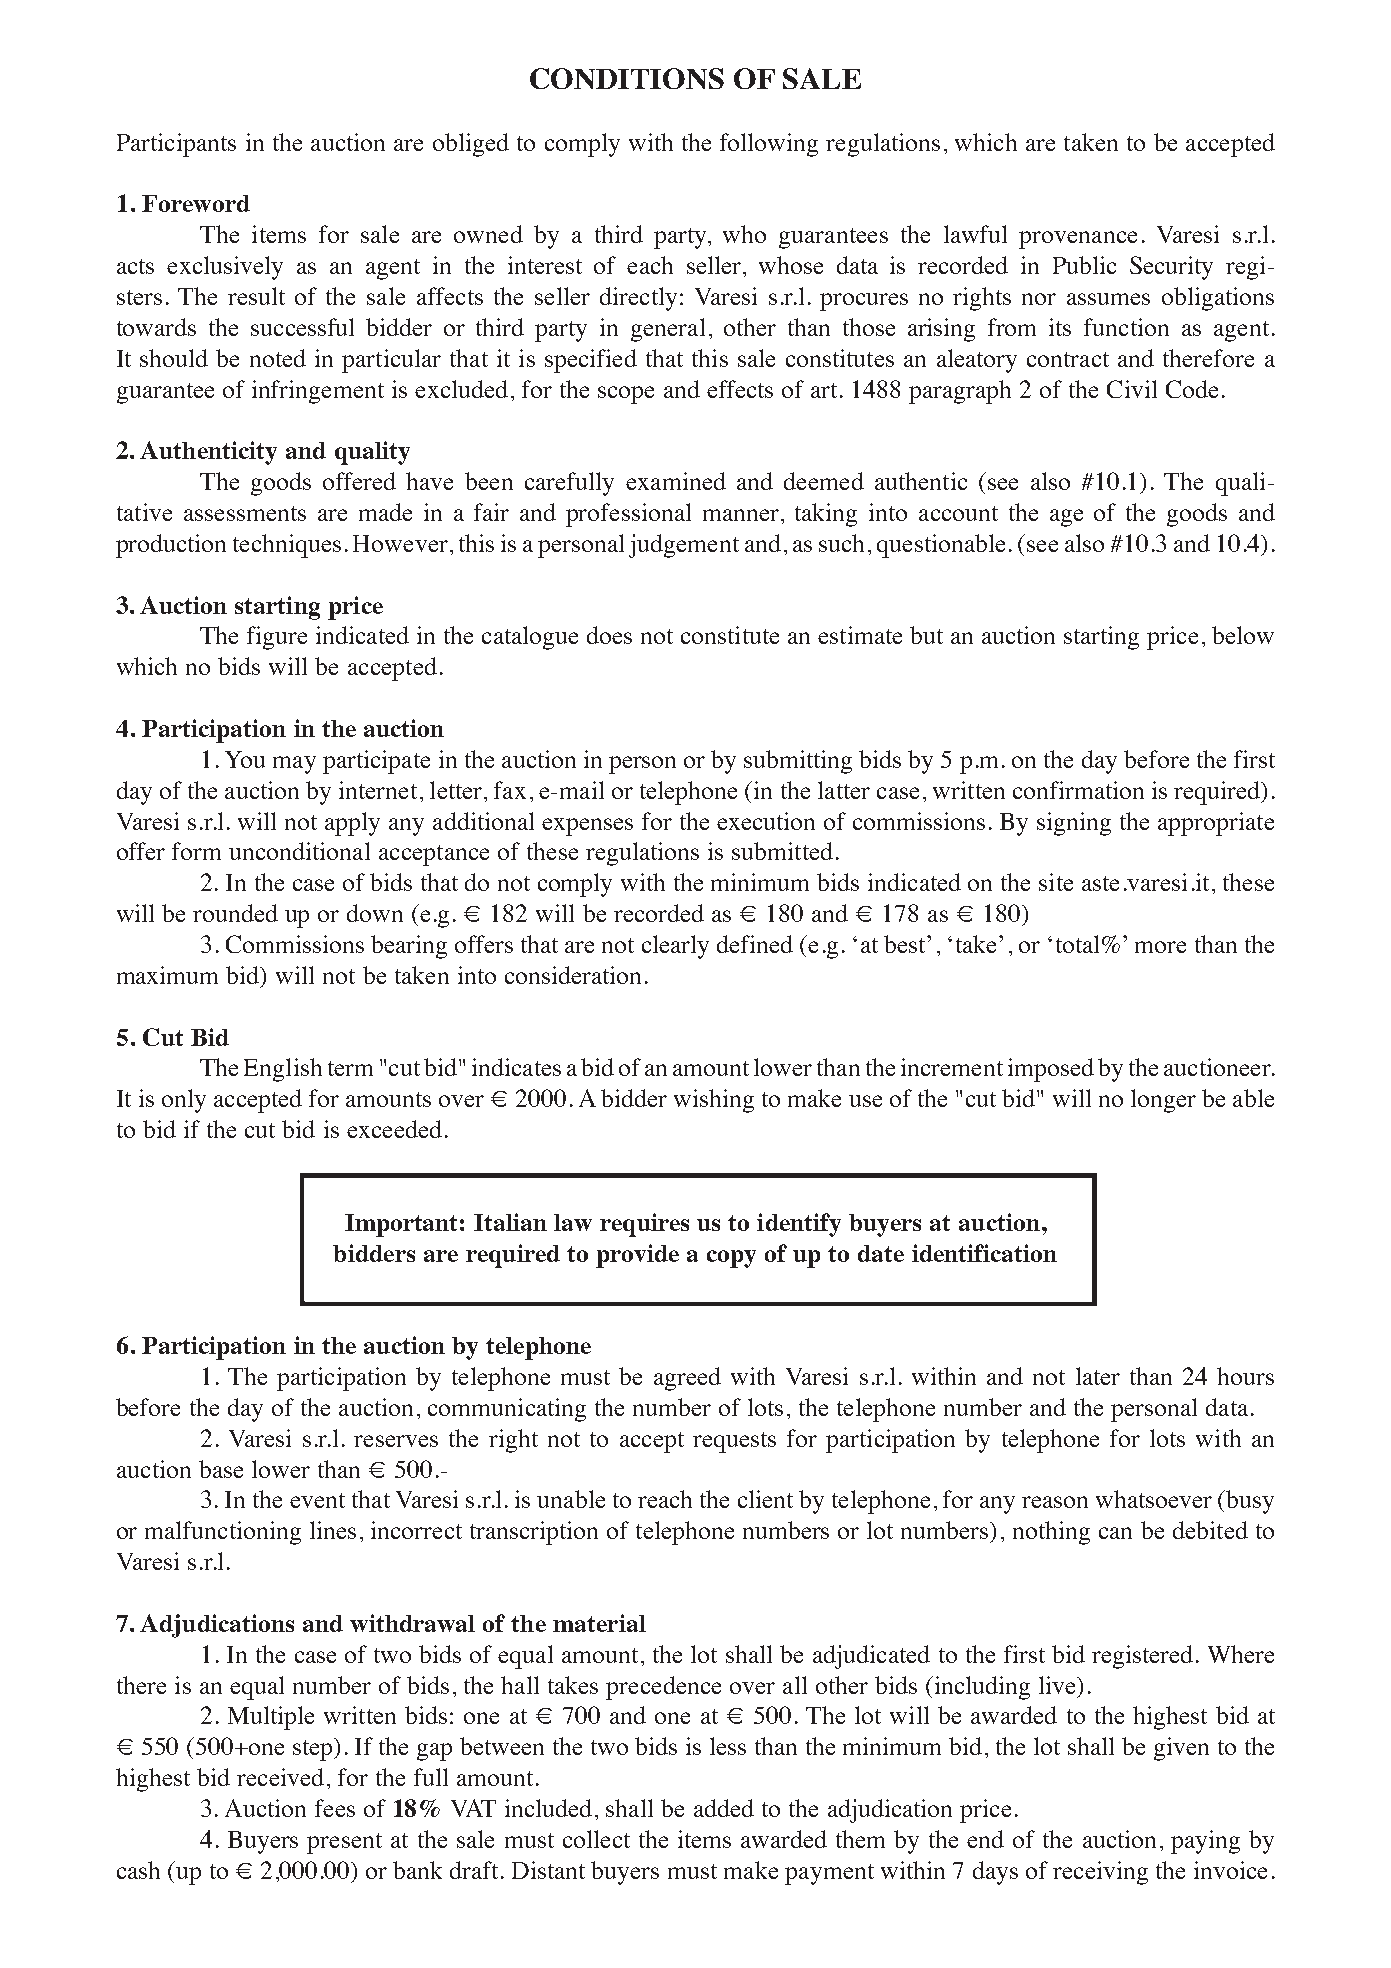  I want to click on more, so click(1160, 947).
